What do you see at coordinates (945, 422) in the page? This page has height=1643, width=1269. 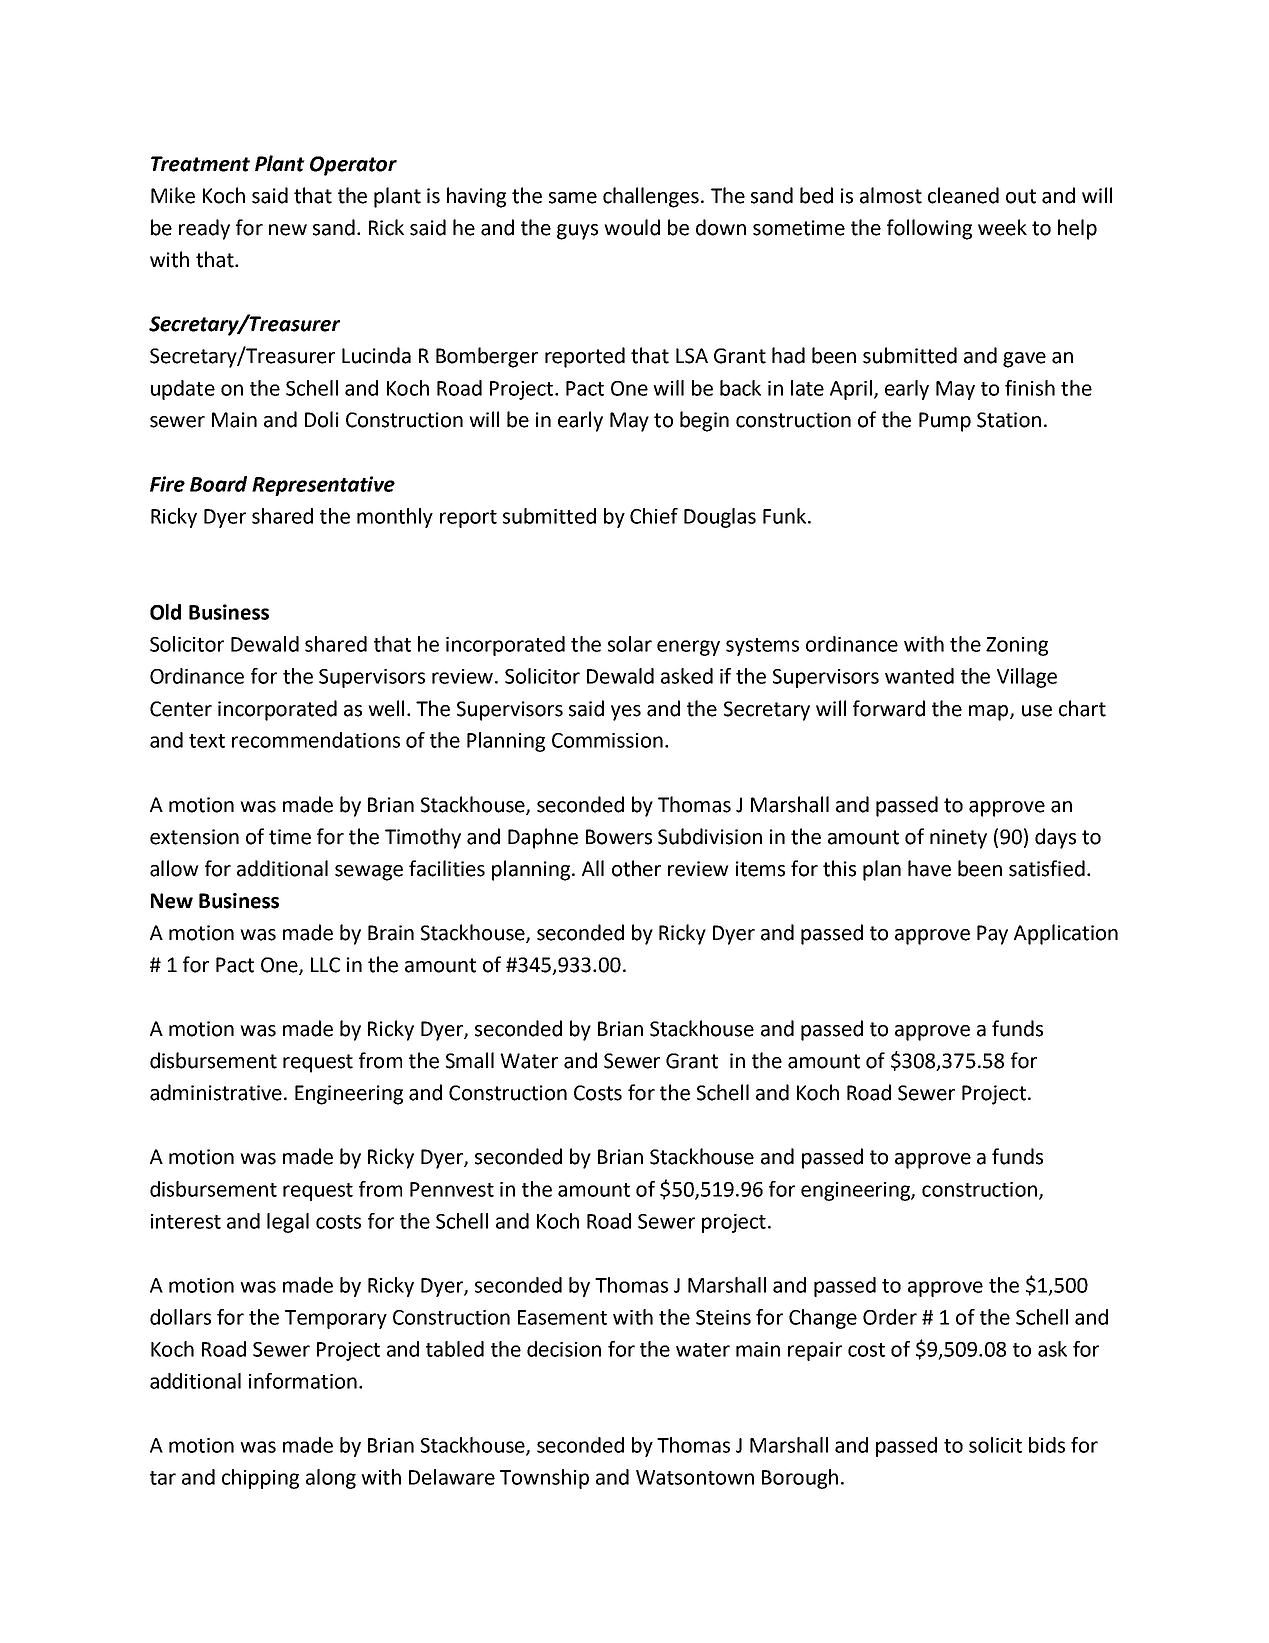 I see `Pump` at bounding box center [945, 422].
